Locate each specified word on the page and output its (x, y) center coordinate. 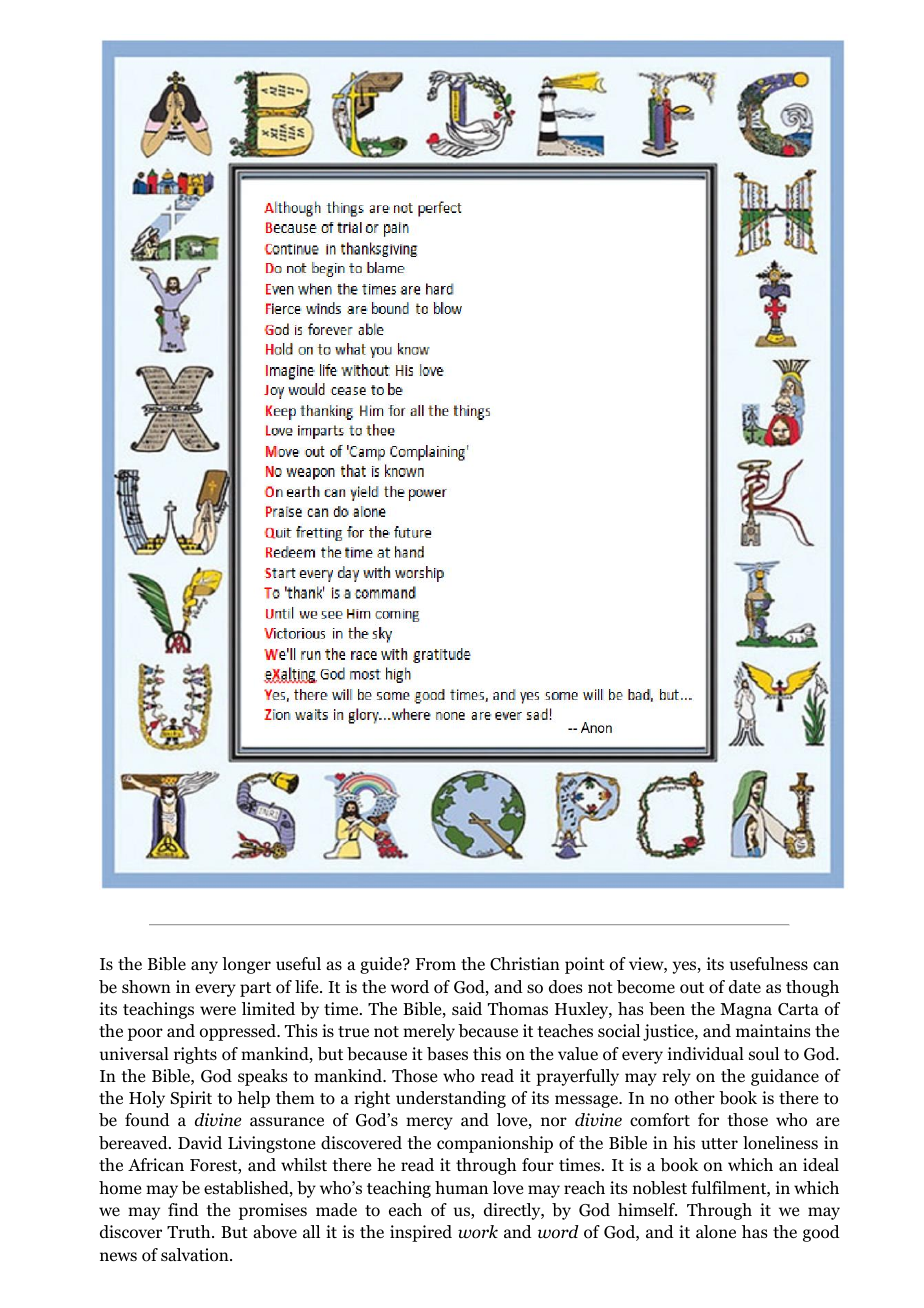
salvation (196, 1255)
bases (447, 1054)
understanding (451, 1099)
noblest (660, 1188)
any (204, 967)
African (156, 1164)
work (478, 1232)
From (436, 964)
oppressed (239, 1032)
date (745, 987)
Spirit (191, 1099)
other (695, 1098)
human (461, 1187)
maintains (773, 1030)
